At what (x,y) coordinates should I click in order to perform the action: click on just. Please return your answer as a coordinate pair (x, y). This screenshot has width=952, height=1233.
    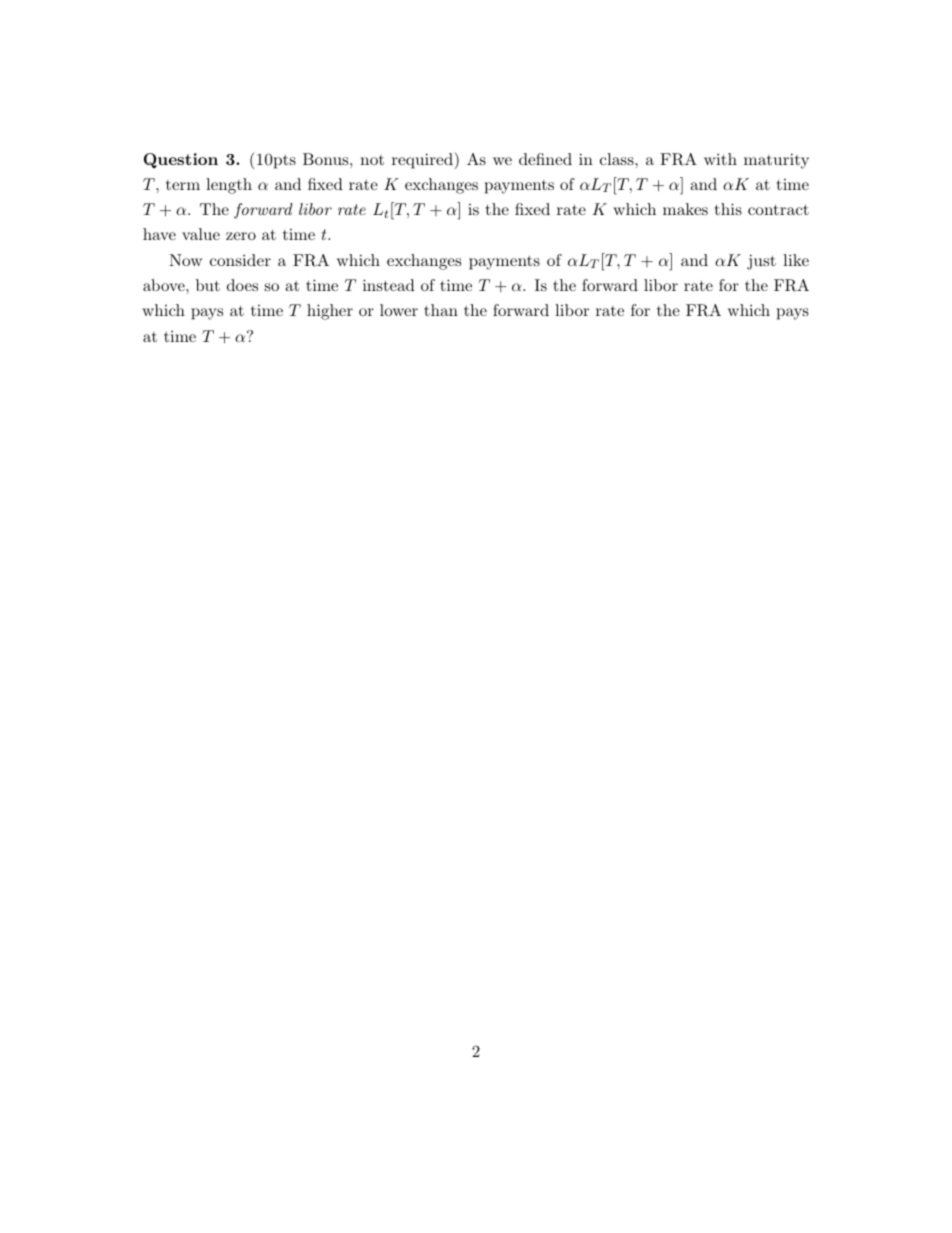
    Looking at the image, I should click on (761, 262).
